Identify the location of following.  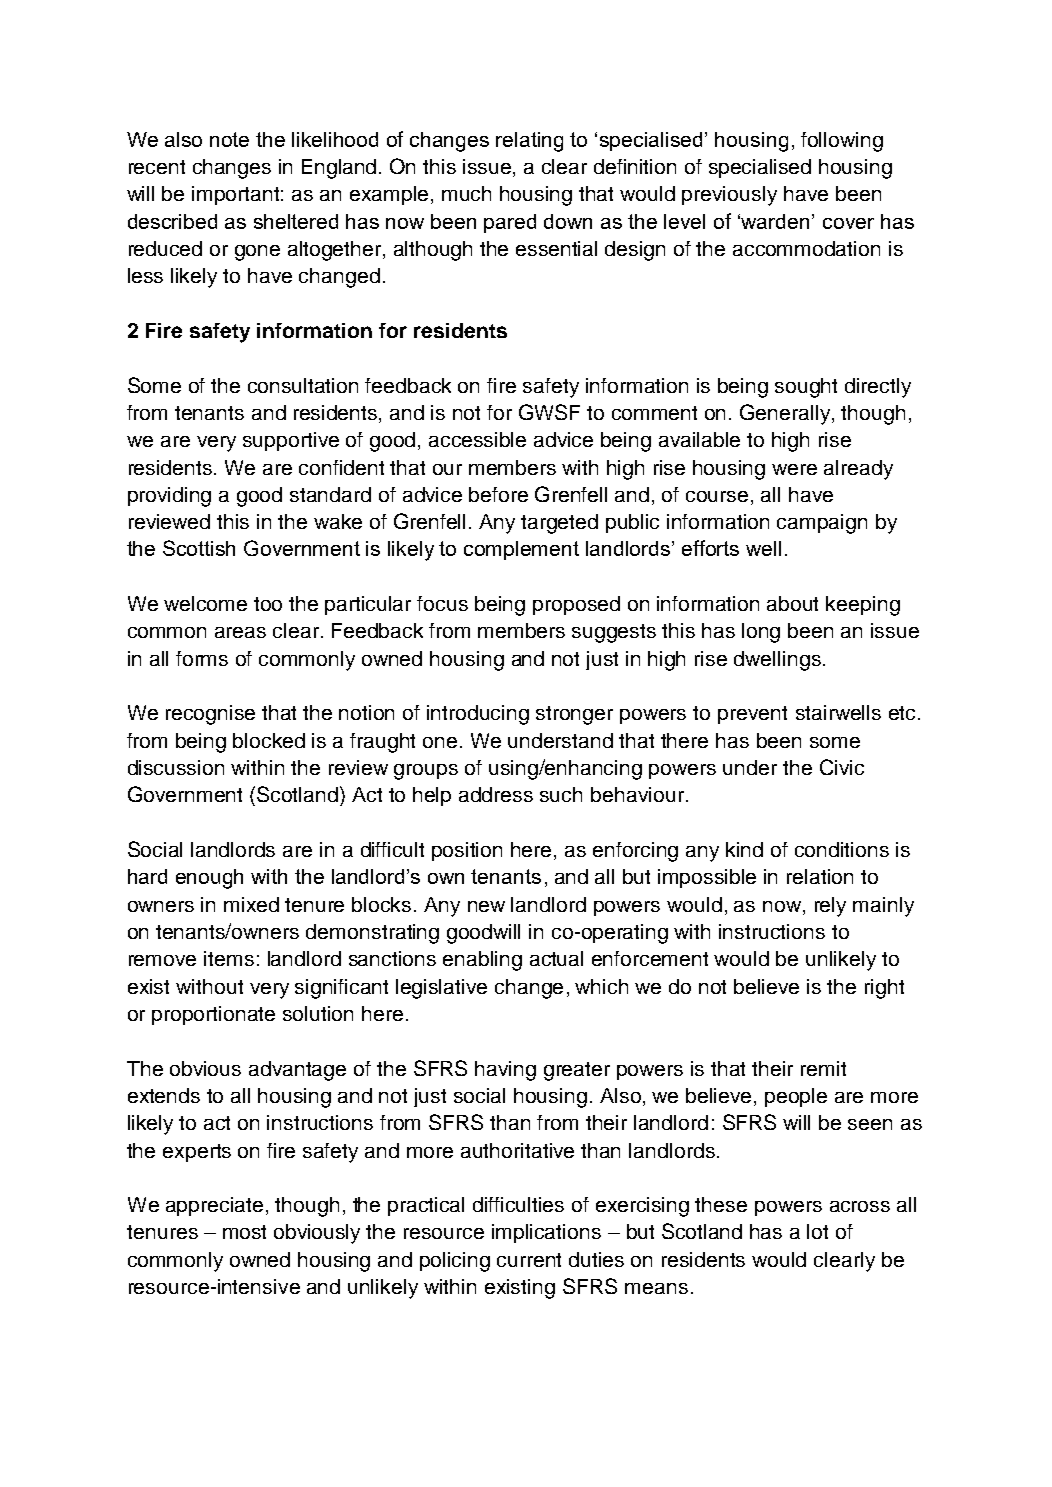
(842, 142).
